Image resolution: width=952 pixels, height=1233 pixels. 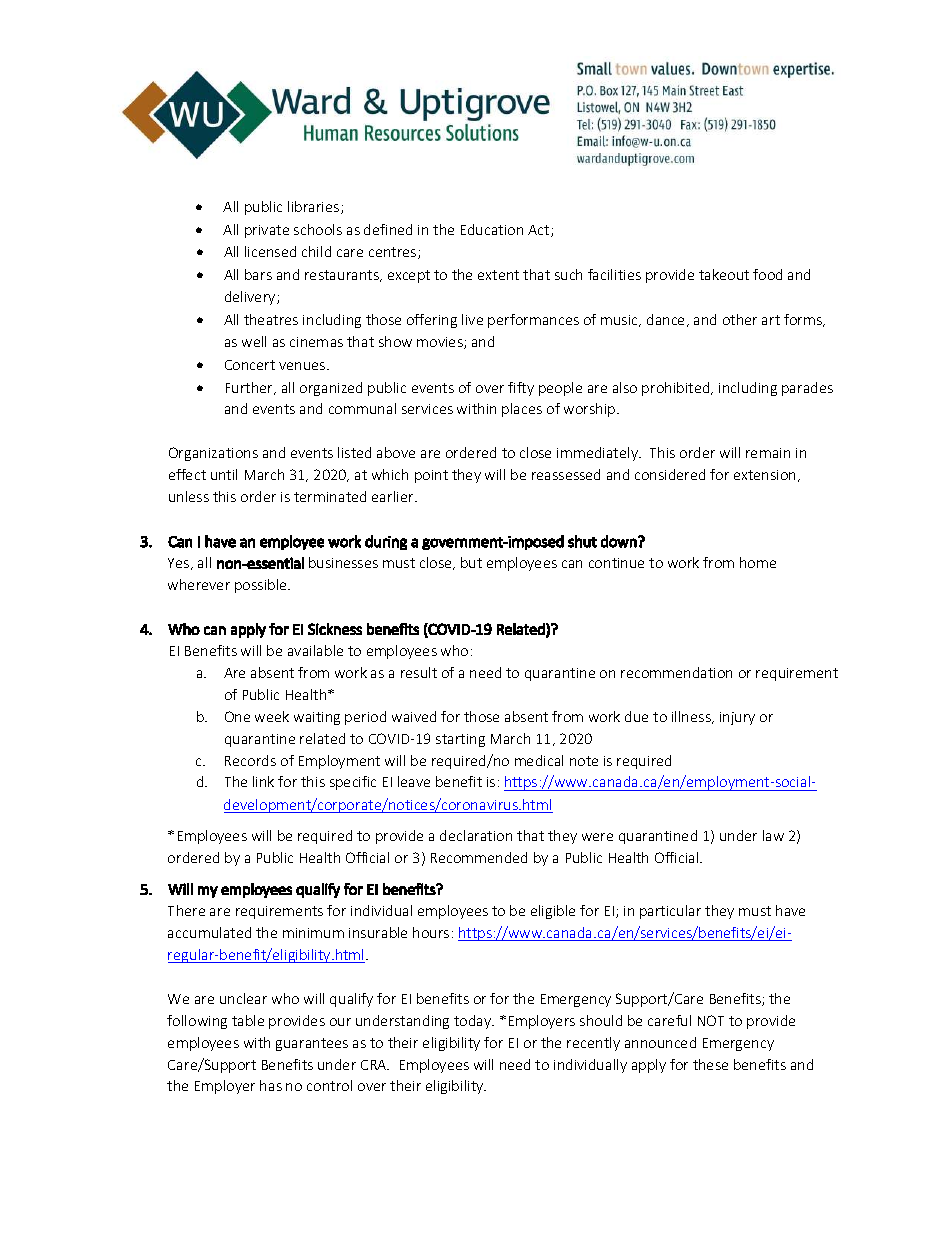 I want to click on point, so click(x=431, y=476).
